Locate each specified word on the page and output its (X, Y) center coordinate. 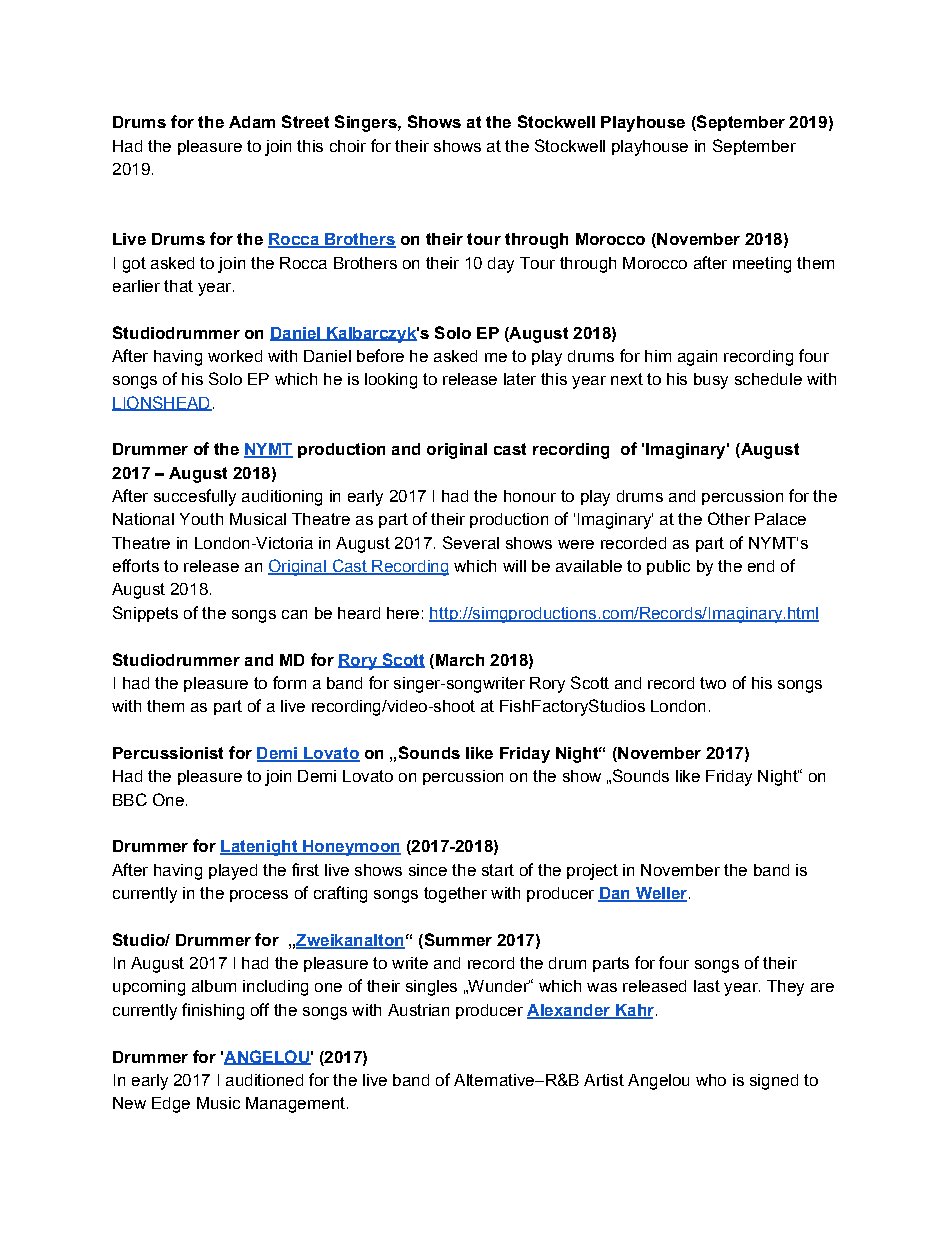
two (713, 683)
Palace (780, 519)
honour (530, 496)
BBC (130, 799)
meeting (762, 265)
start (498, 870)
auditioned (264, 1080)
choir (348, 146)
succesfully (195, 497)
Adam (252, 122)
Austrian (418, 1010)
